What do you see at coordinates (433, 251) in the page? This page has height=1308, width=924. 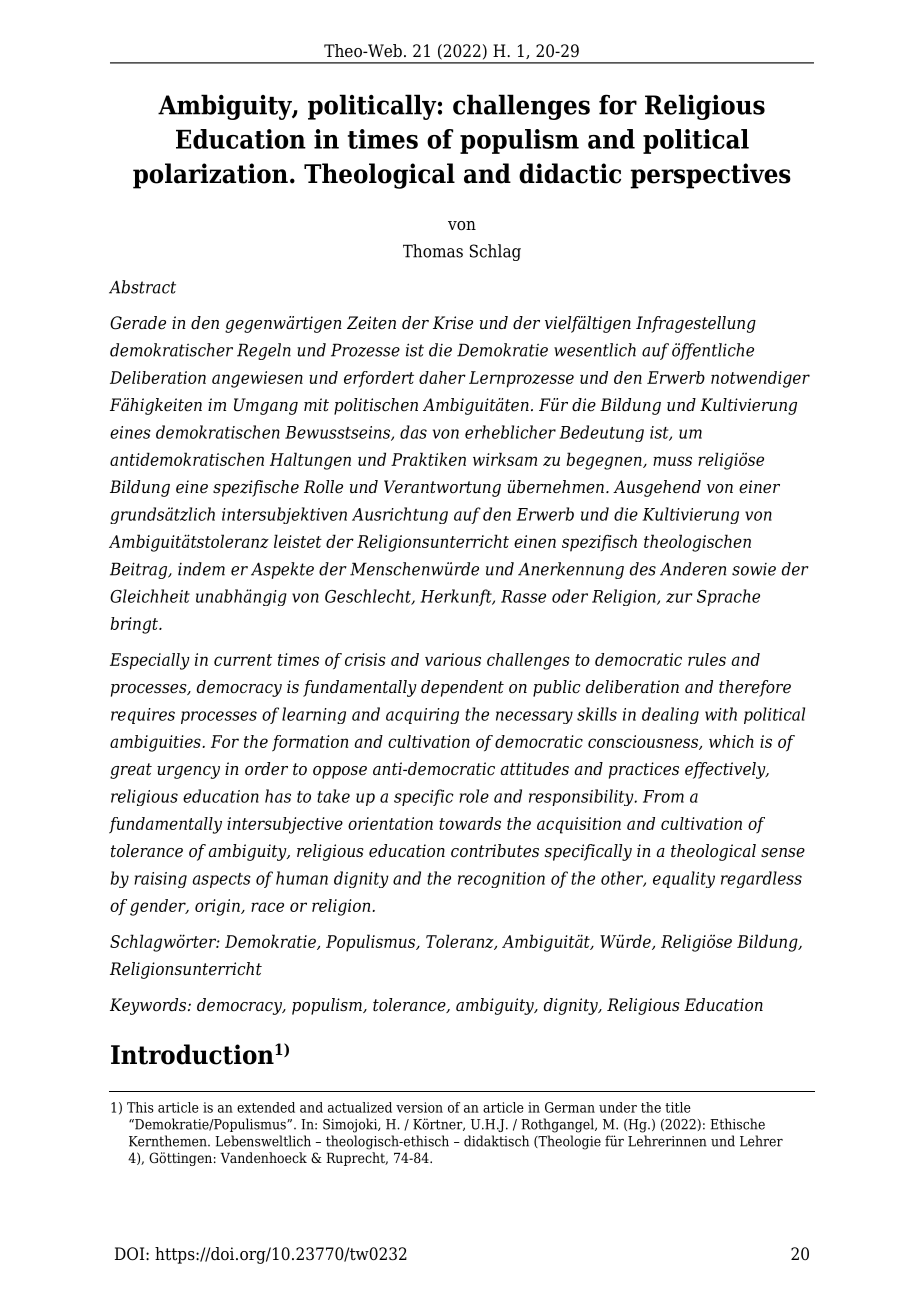 I see `Thomas` at bounding box center [433, 251].
